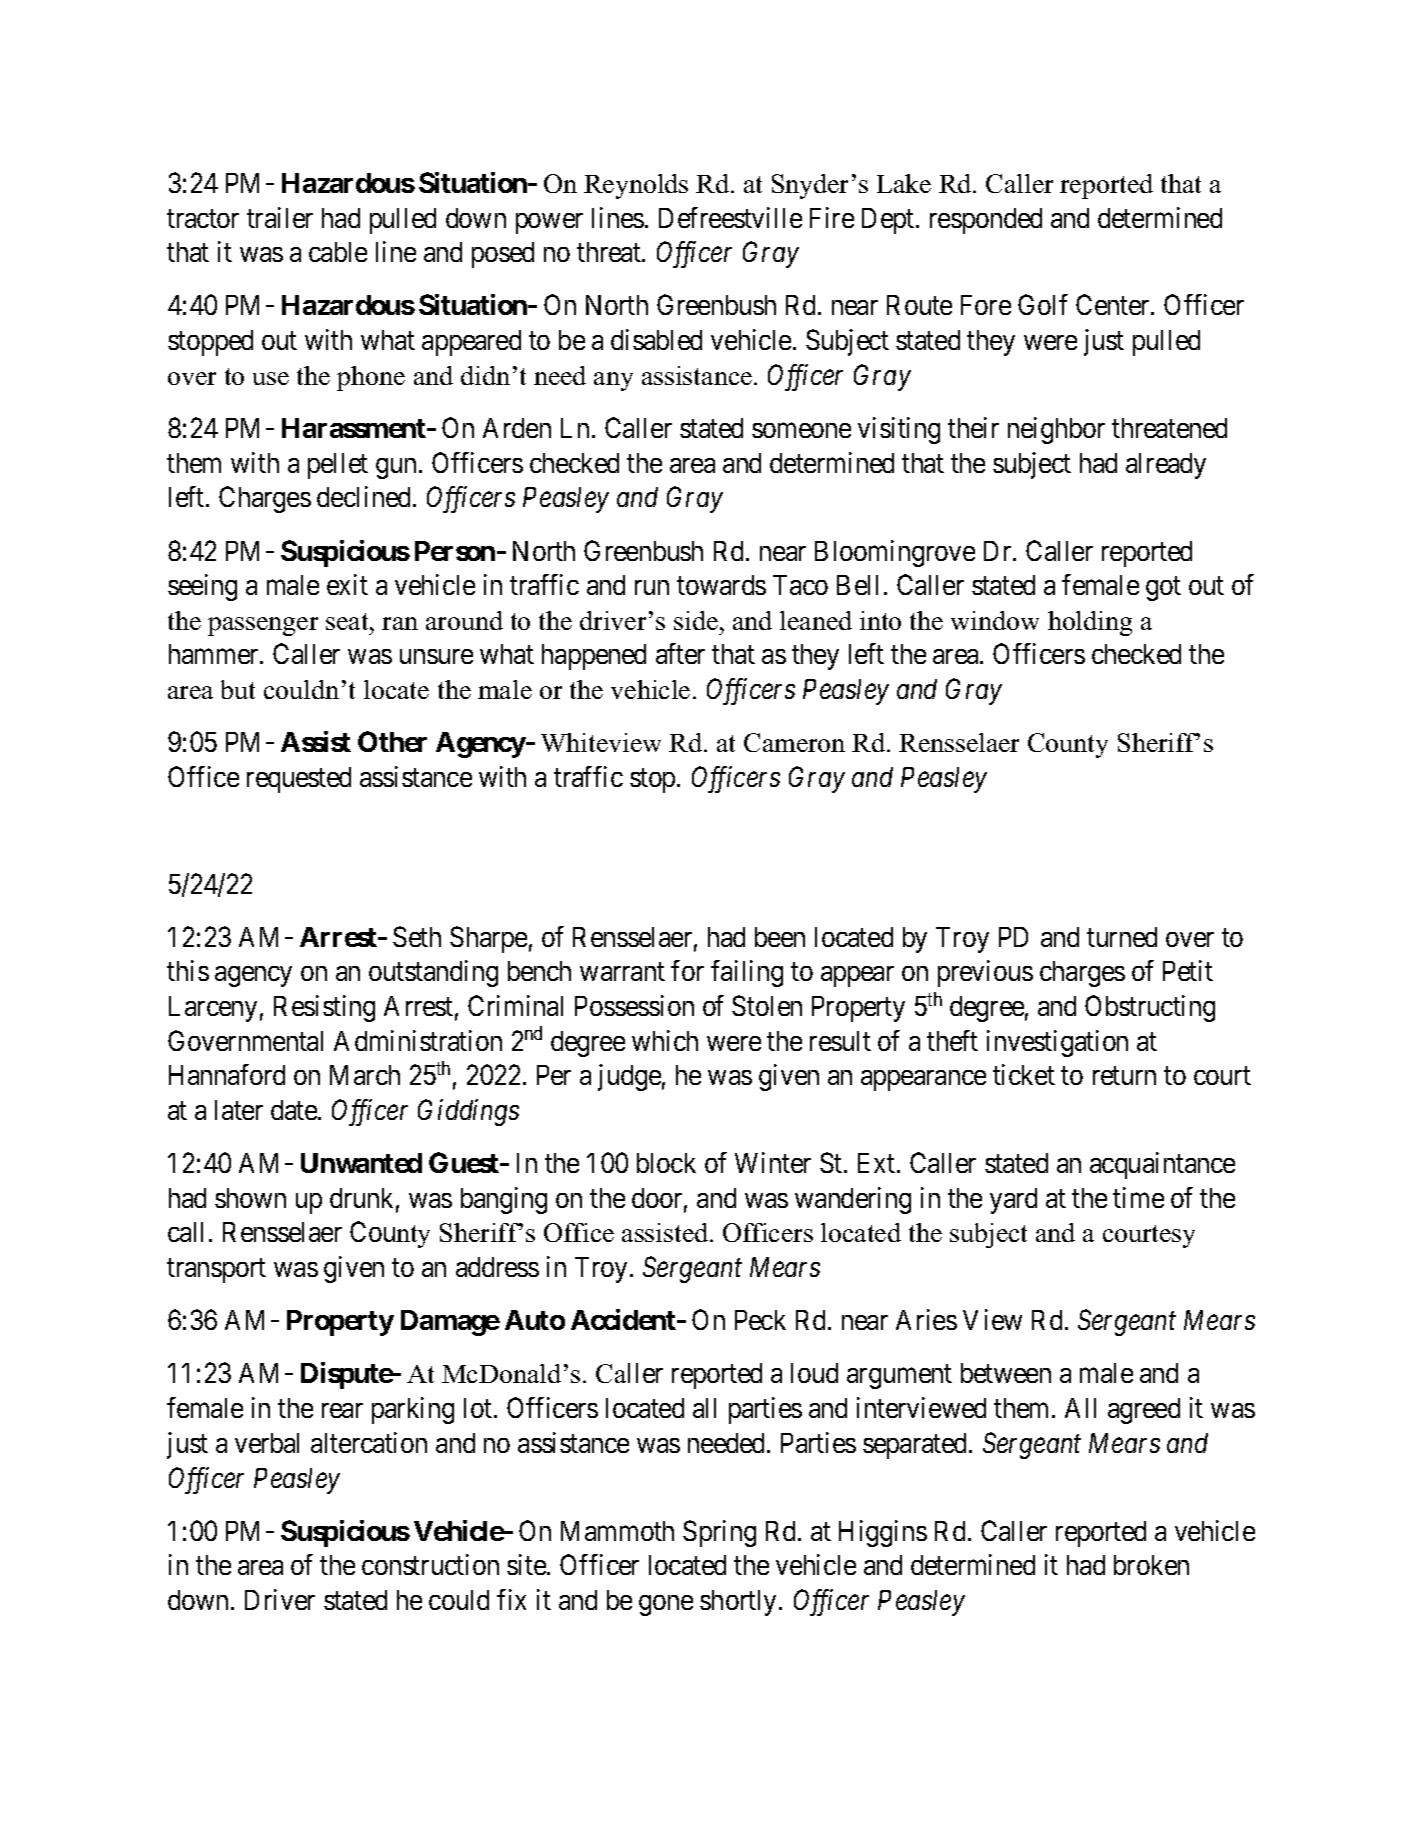 Image resolution: width=1424 pixels, height=1842 pixels. What do you see at coordinates (1151, 1565) in the image?
I see `broken` at bounding box center [1151, 1565].
